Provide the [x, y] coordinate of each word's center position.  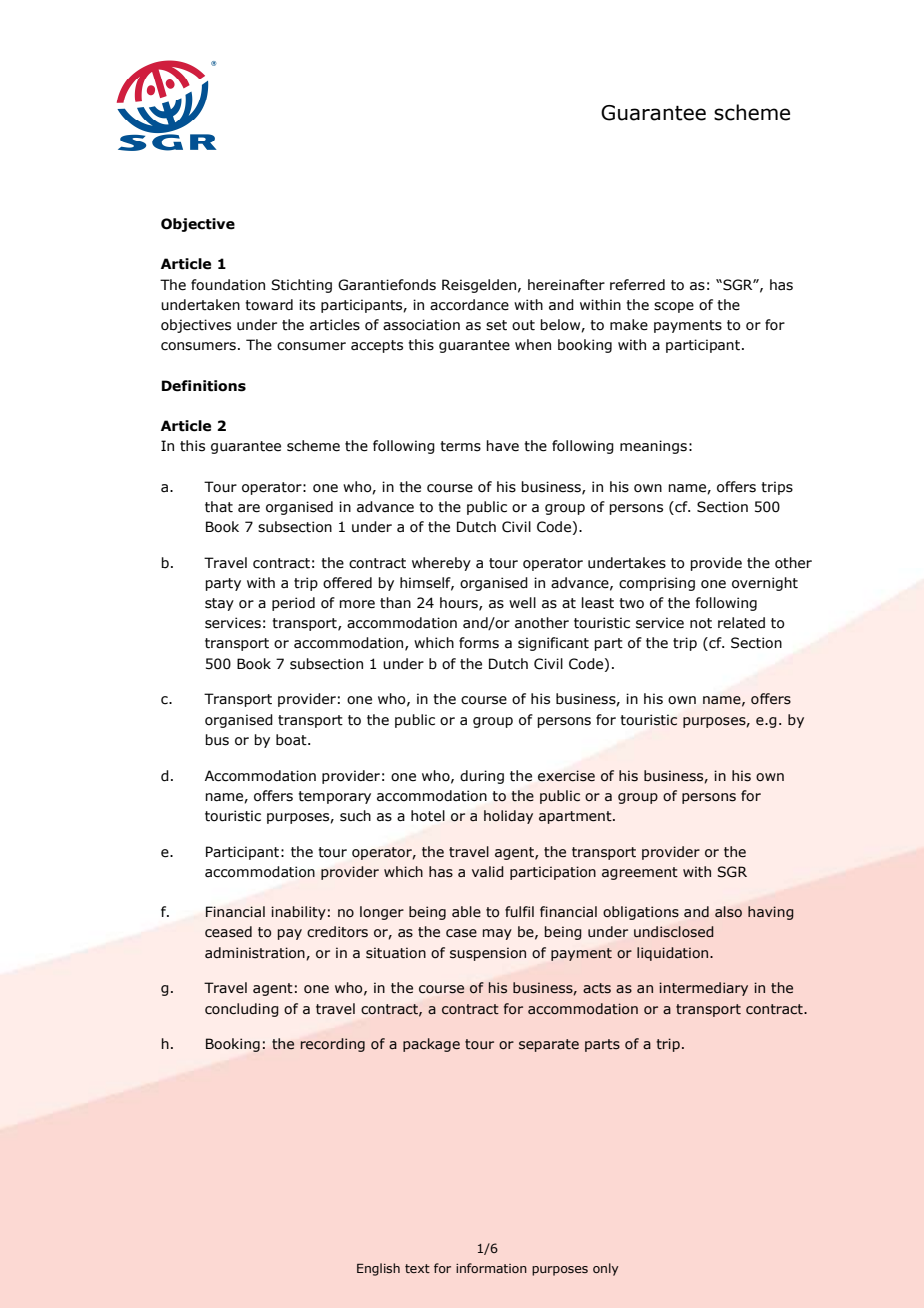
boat [292, 740]
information [491, 1268]
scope [674, 307]
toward [269, 305]
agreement [640, 873]
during [482, 777]
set [496, 325]
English [378, 1269]
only [606, 1269]
